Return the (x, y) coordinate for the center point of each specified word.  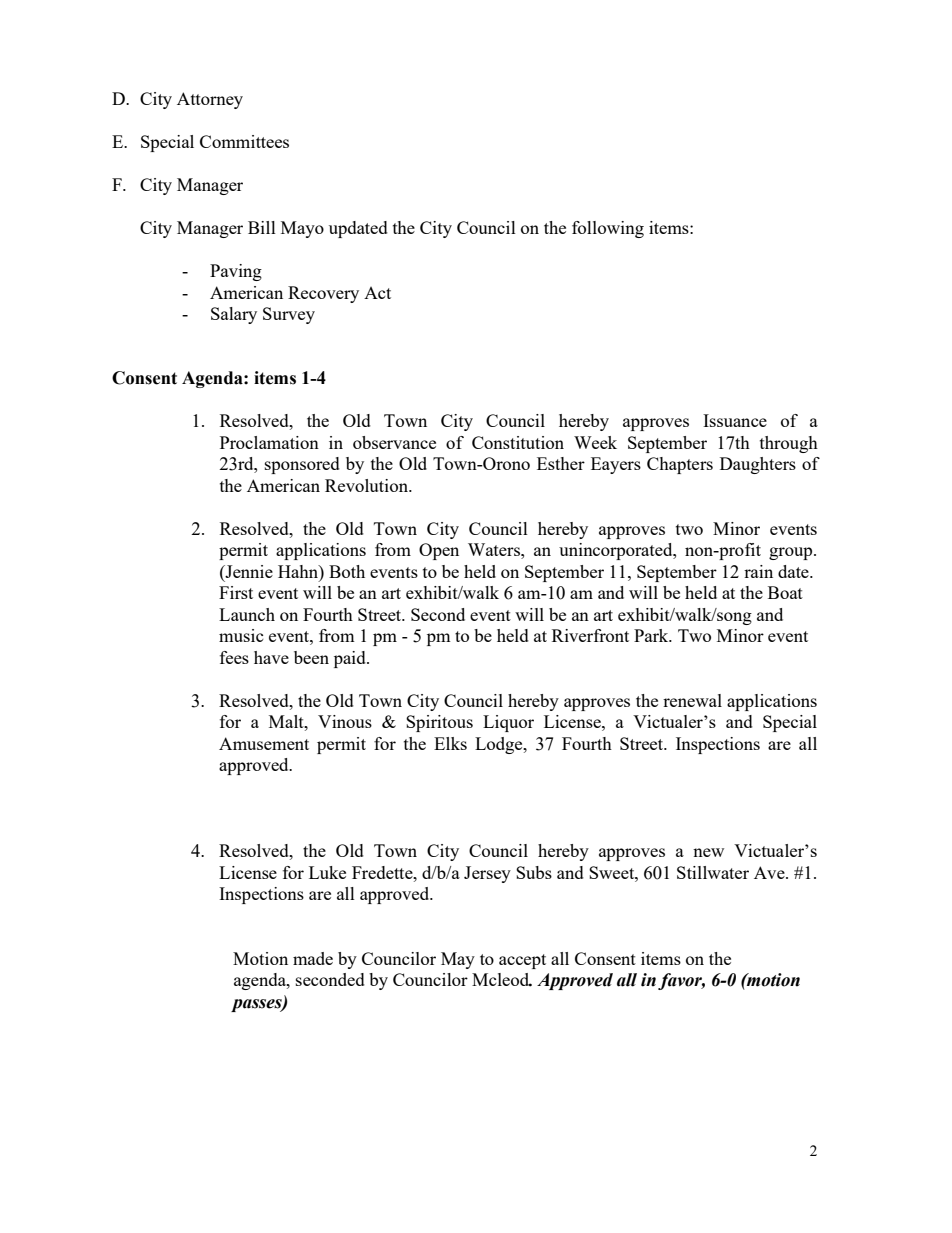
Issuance (735, 420)
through (789, 444)
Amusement (264, 743)
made (313, 958)
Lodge (500, 745)
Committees (244, 141)
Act (377, 293)
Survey (289, 315)
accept (522, 961)
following (608, 229)
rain (758, 571)
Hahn (299, 571)
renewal (692, 700)
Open (439, 551)
